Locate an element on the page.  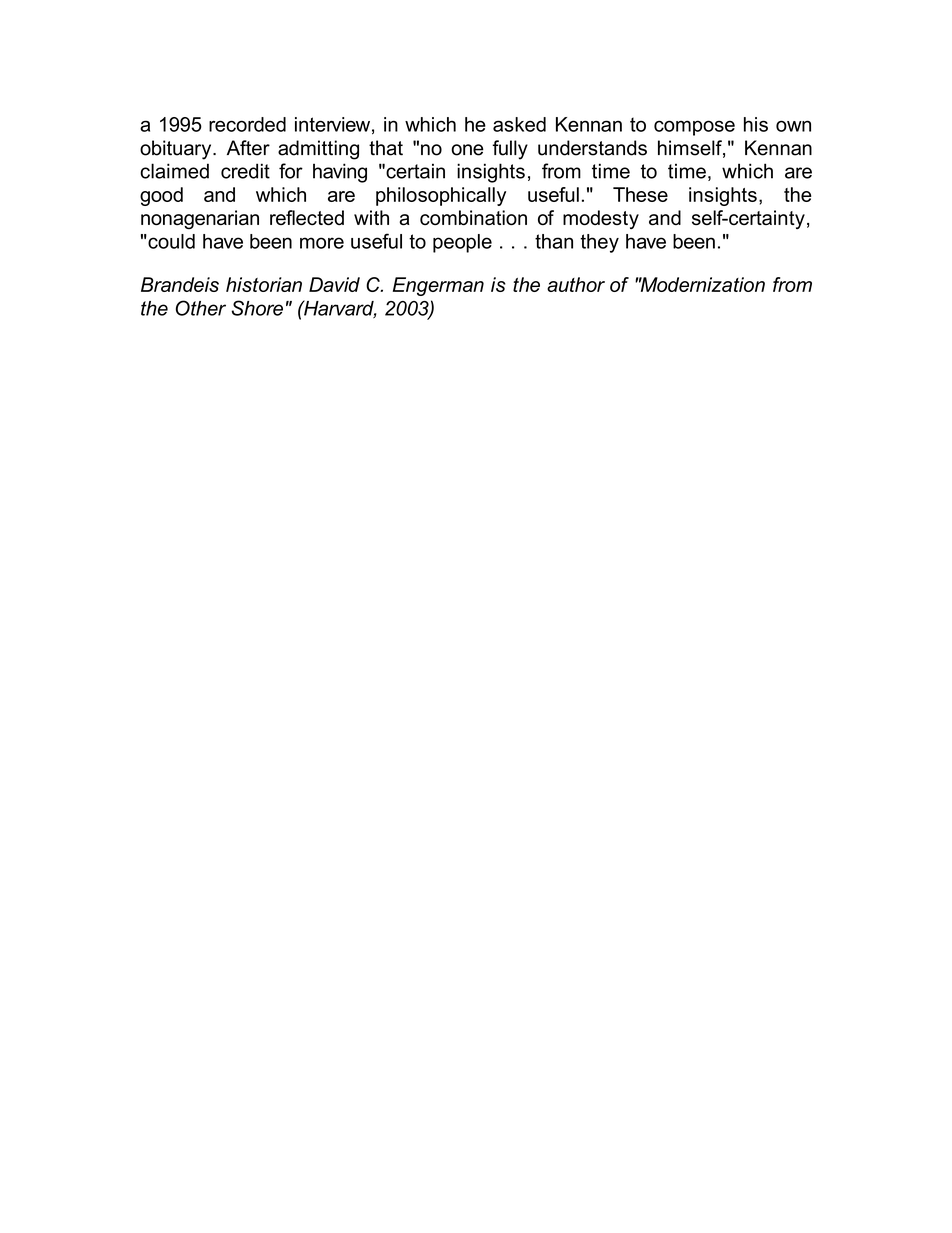
they is located at coordinates (599, 243).
